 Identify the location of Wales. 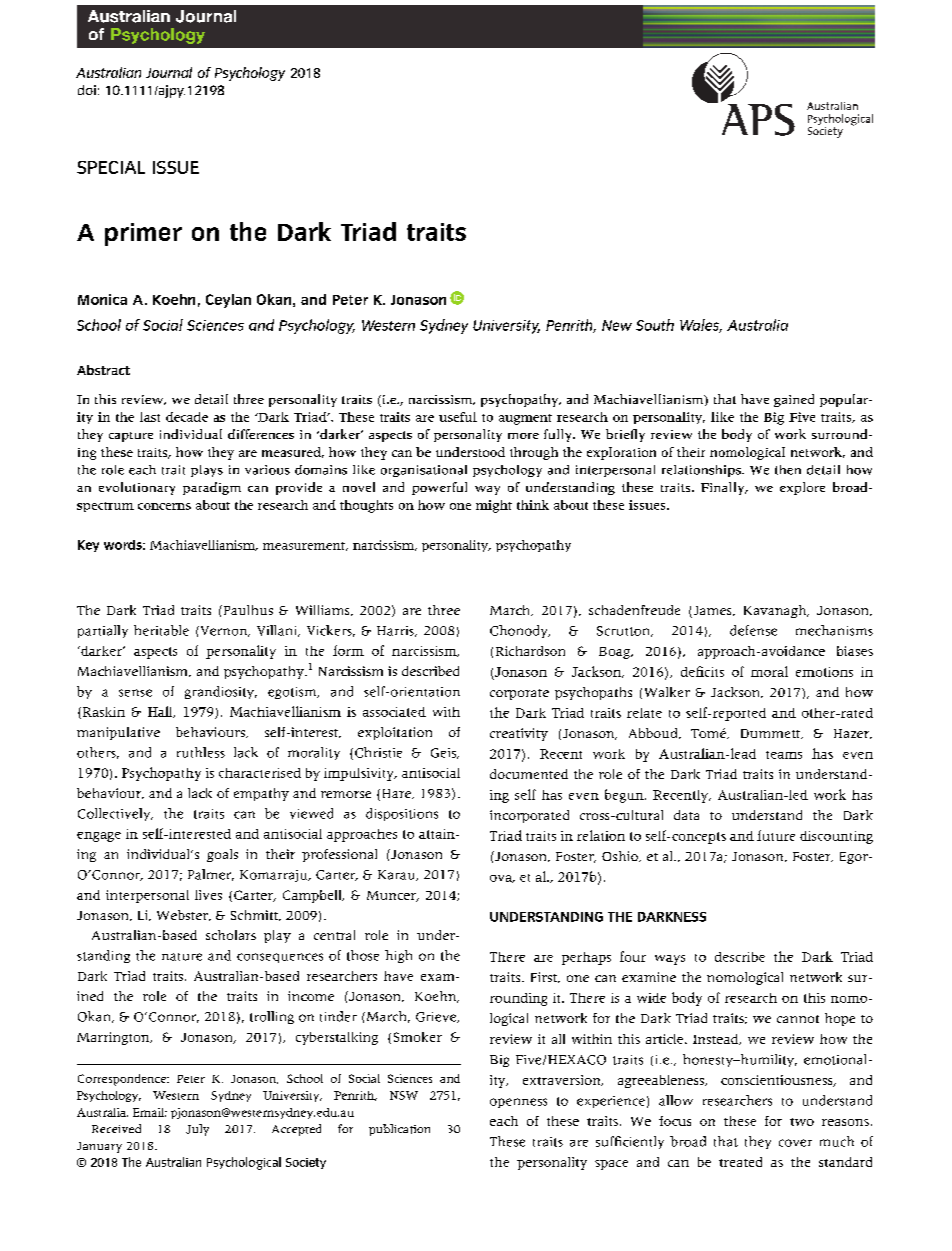
(701, 326).
